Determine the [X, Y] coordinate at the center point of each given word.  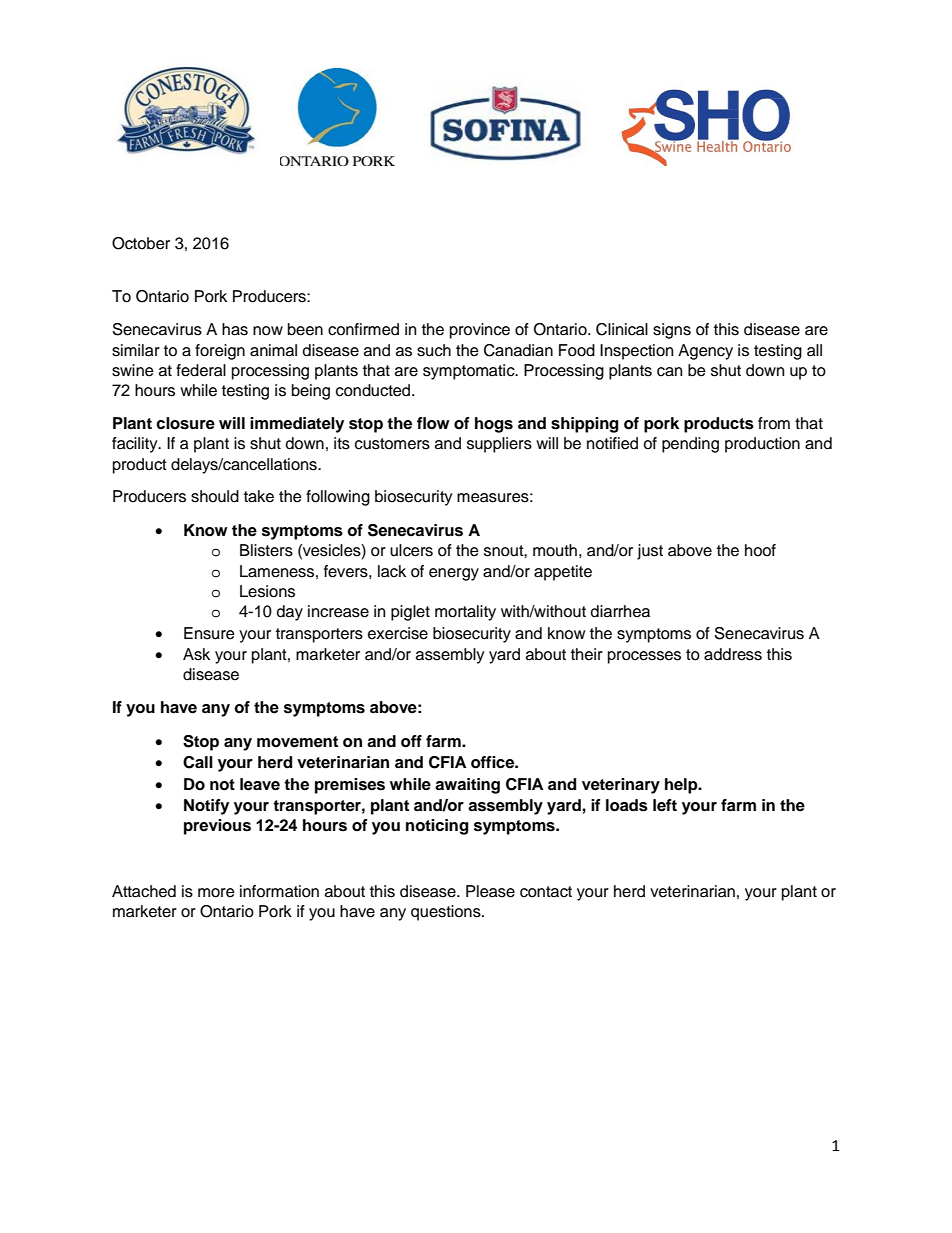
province [480, 331]
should [215, 496]
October [141, 243]
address [733, 654]
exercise [398, 633]
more [216, 893]
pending [690, 445]
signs [672, 331]
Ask [196, 654]
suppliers [499, 445]
